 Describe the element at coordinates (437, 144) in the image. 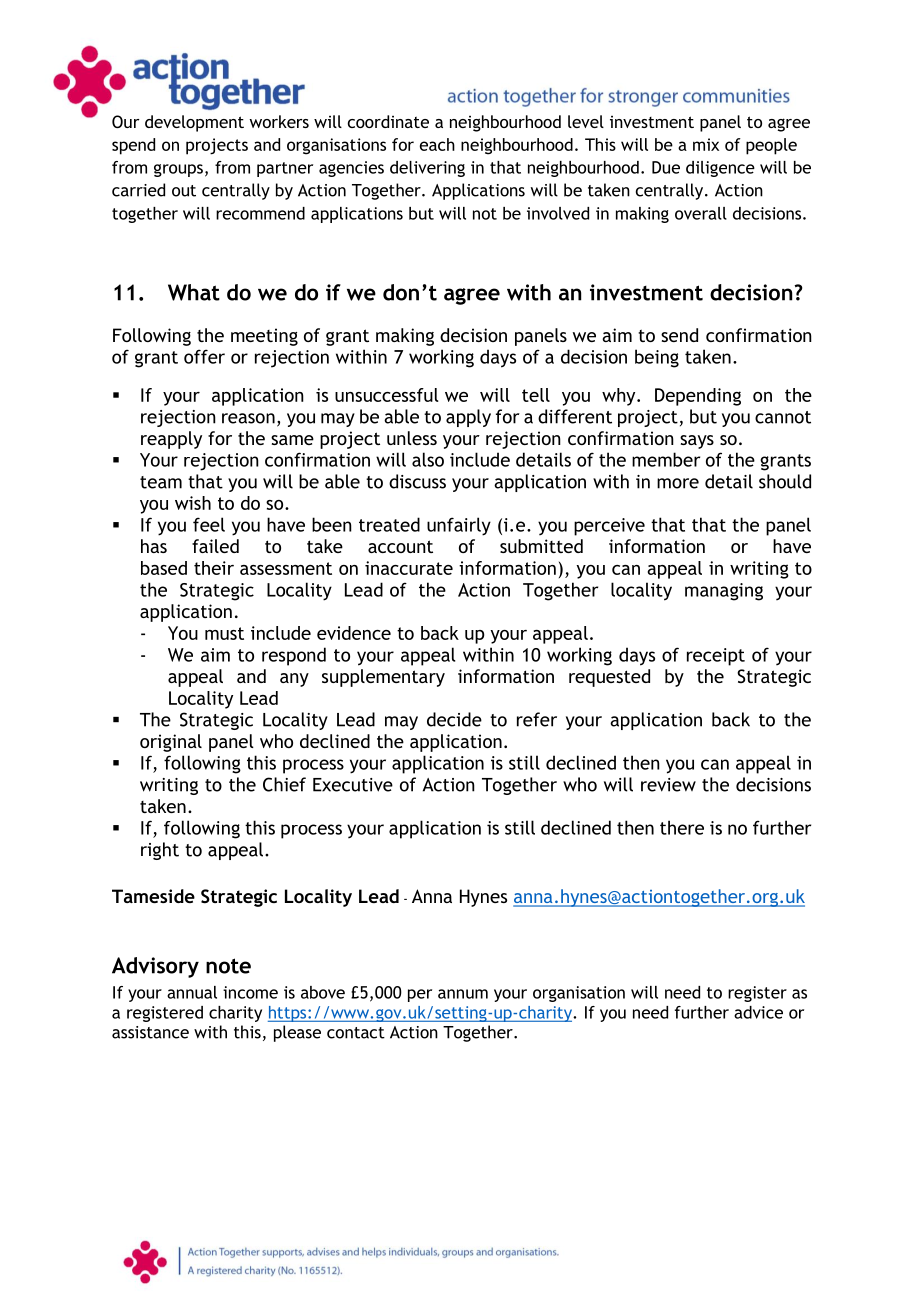

I see `each` at that location.
